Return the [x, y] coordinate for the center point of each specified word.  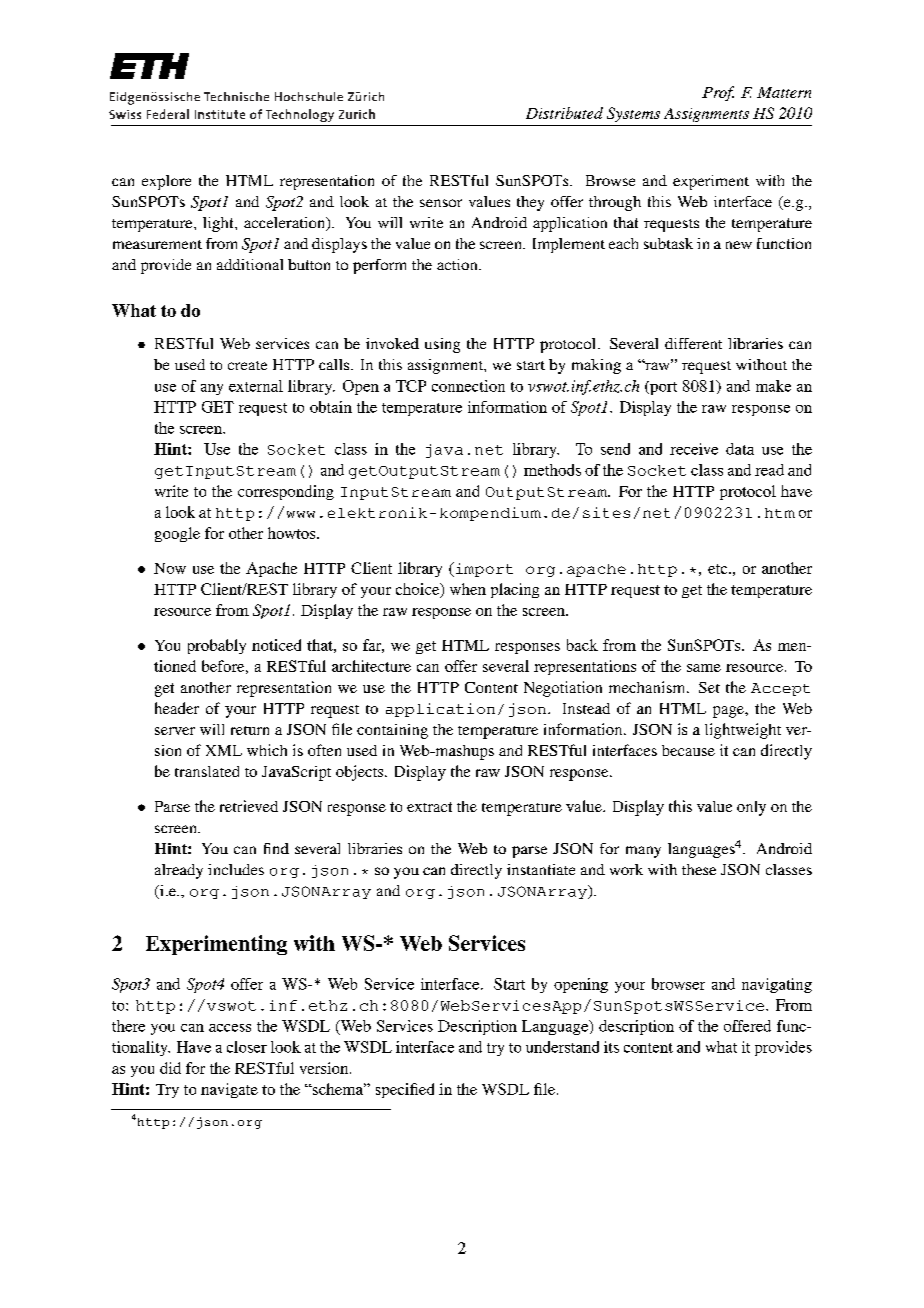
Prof [718, 93]
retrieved [249, 806]
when [468, 589]
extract [429, 807]
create [247, 365]
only [751, 808]
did [170, 1068]
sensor [441, 203]
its [611, 1047]
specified [405, 1090]
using [442, 345]
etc [719, 569]
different [693, 343]
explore [166, 182]
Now [170, 568]
